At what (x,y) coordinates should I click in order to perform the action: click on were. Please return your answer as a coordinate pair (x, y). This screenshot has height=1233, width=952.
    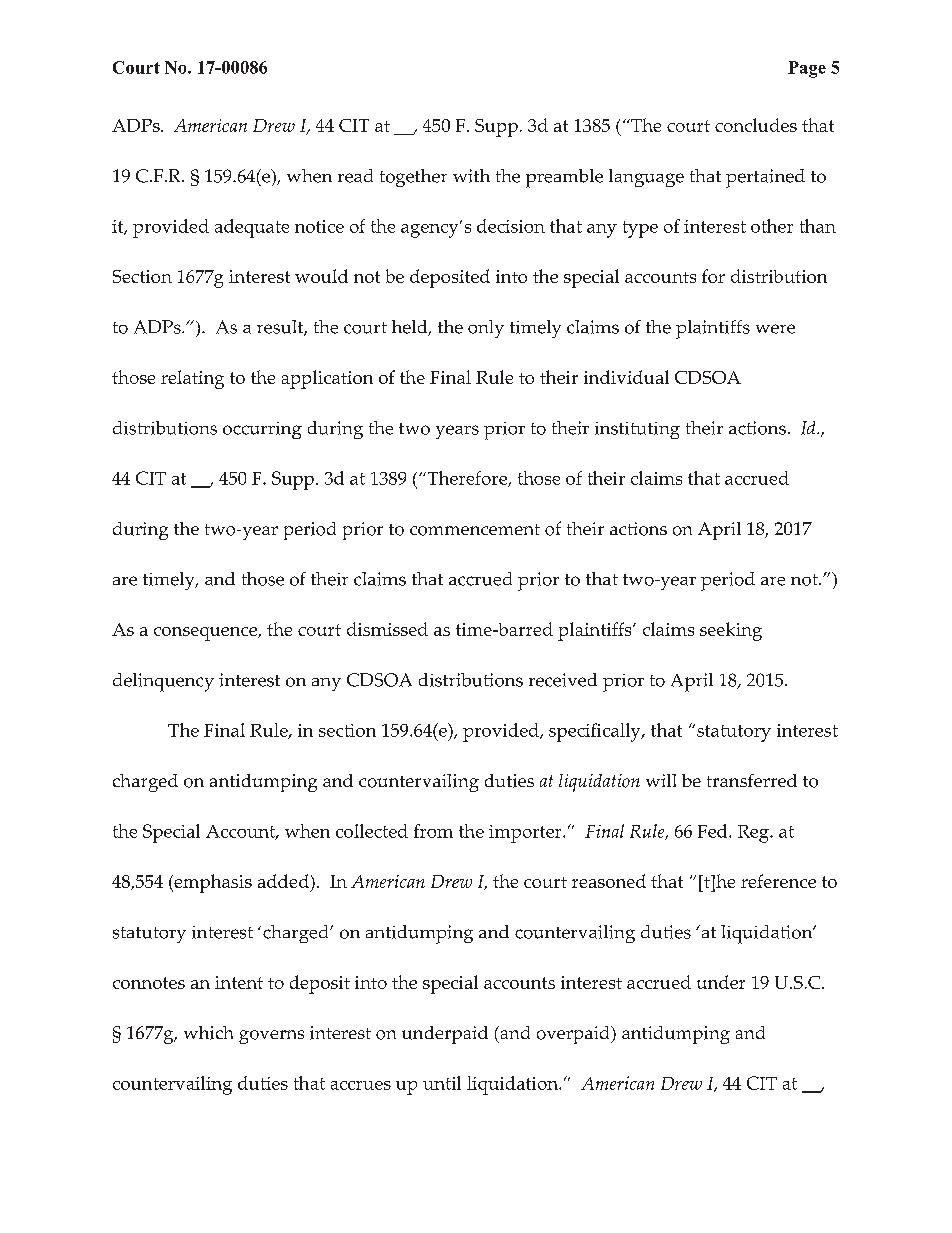
    Looking at the image, I should click on (775, 329).
